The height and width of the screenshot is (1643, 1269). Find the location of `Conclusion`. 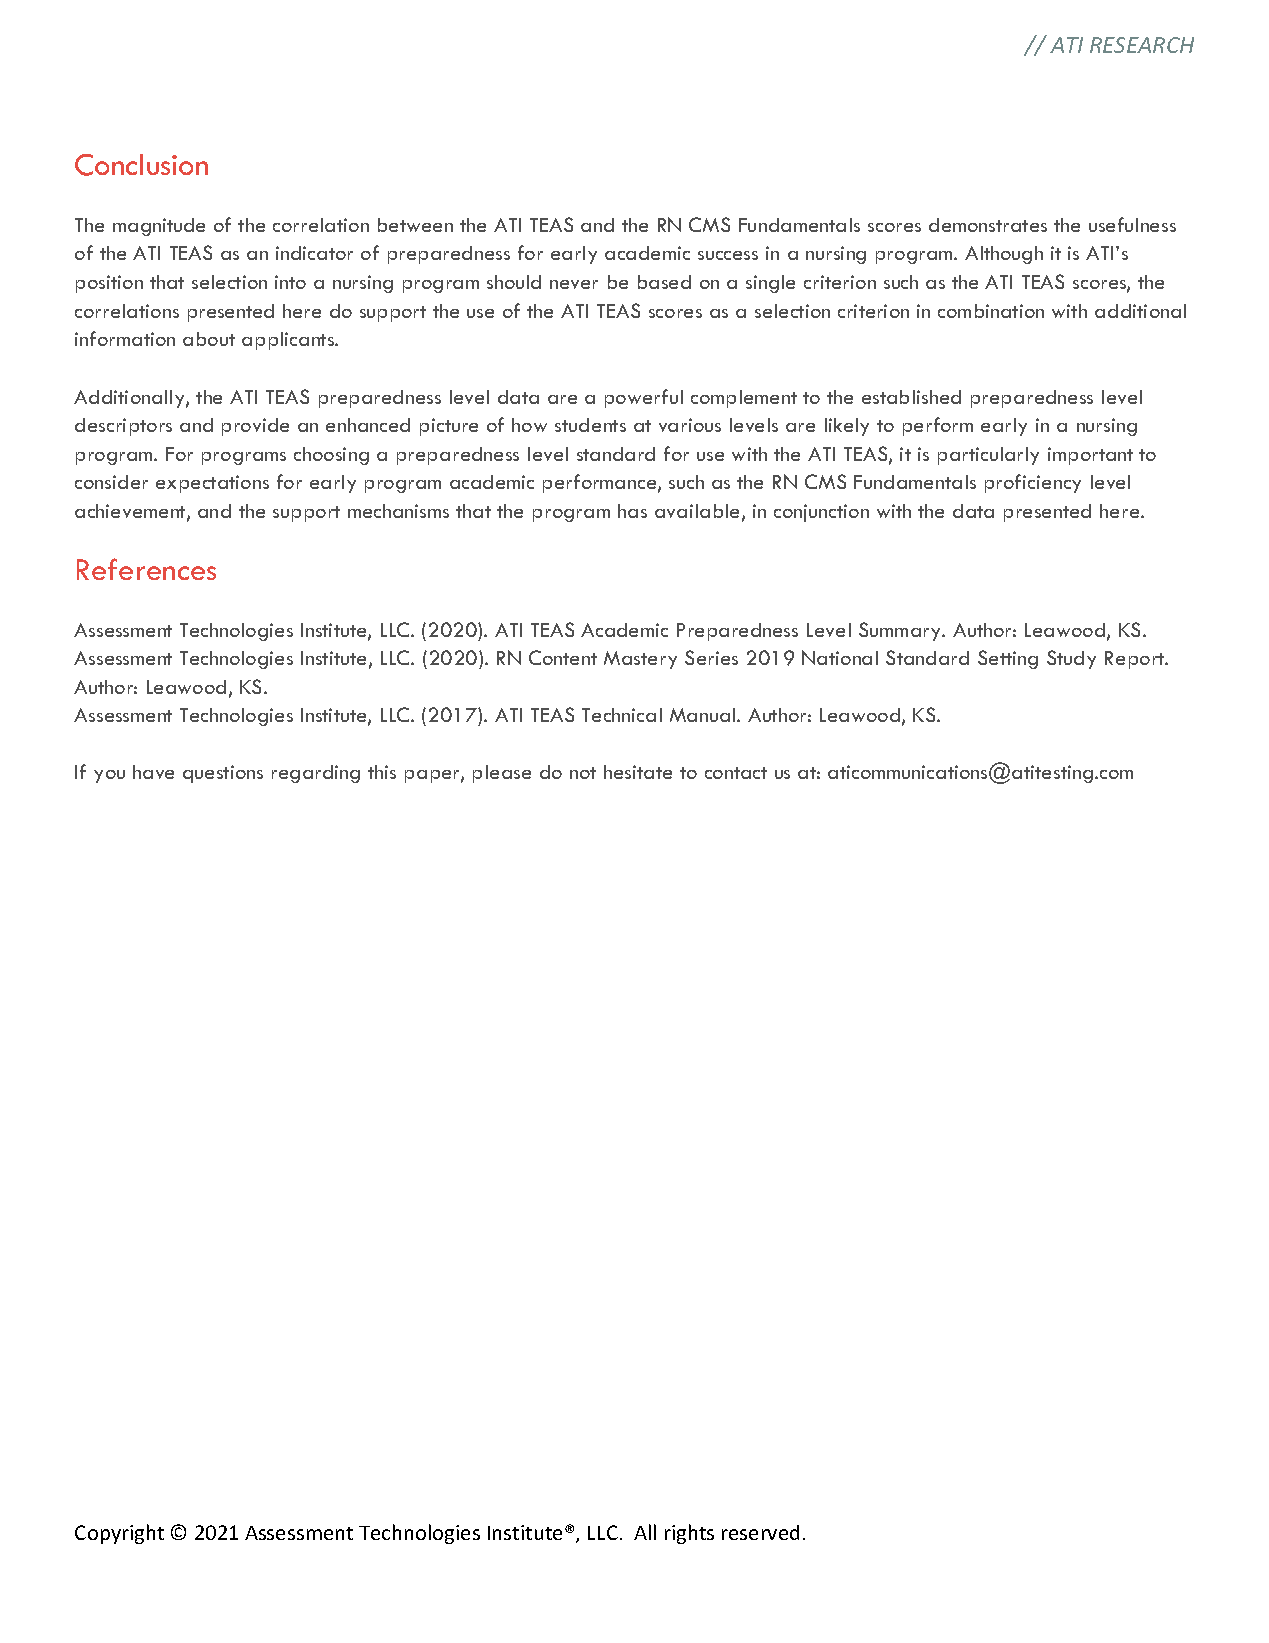

Conclusion is located at coordinates (141, 165).
